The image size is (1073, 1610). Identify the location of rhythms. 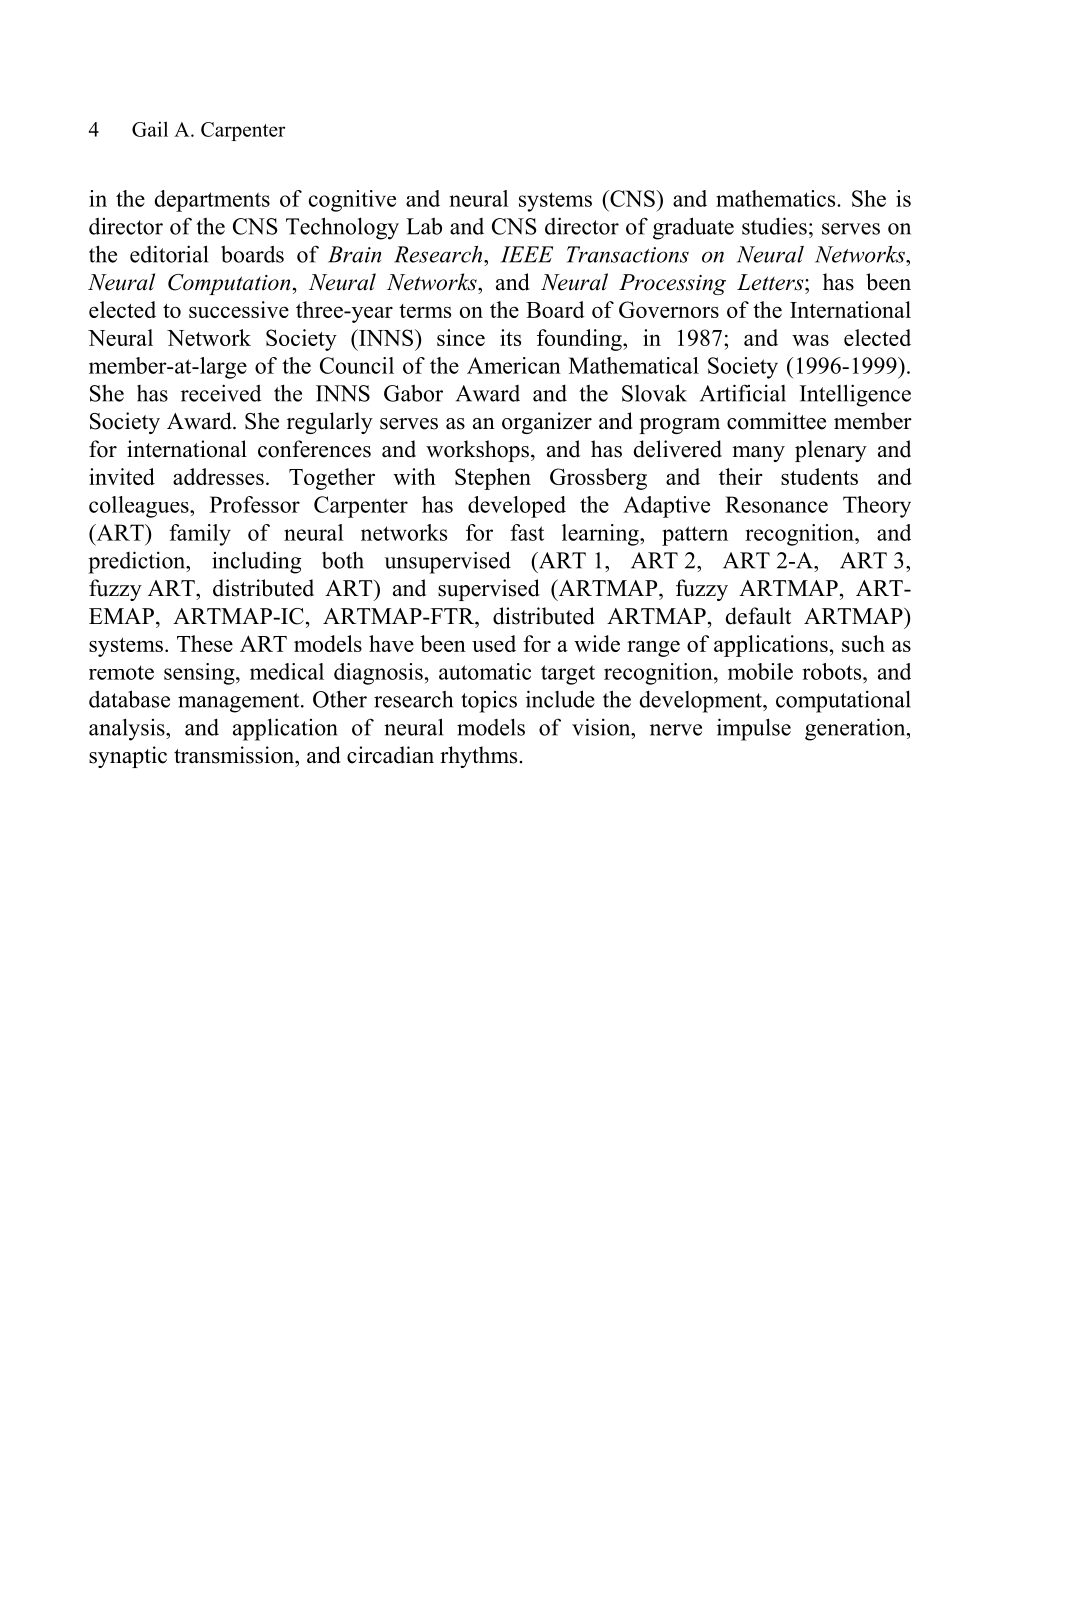
(478, 757).
